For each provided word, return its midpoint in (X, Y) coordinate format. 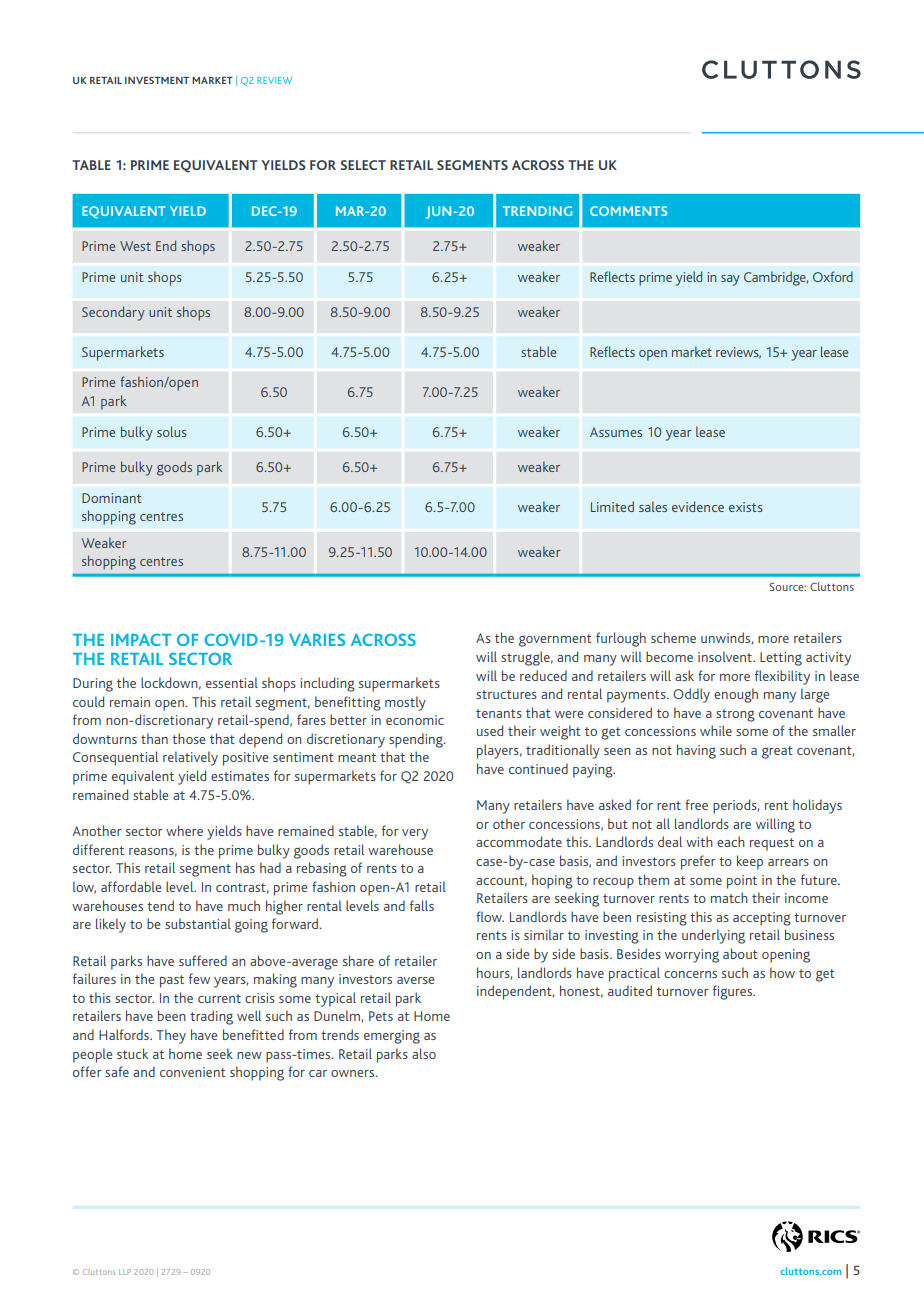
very (415, 834)
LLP (125, 1272)
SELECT (363, 165)
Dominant (111, 498)
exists (746, 507)
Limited (612, 506)
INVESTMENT (157, 80)
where (184, 830)
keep (750, 862)
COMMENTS (629, 211)
